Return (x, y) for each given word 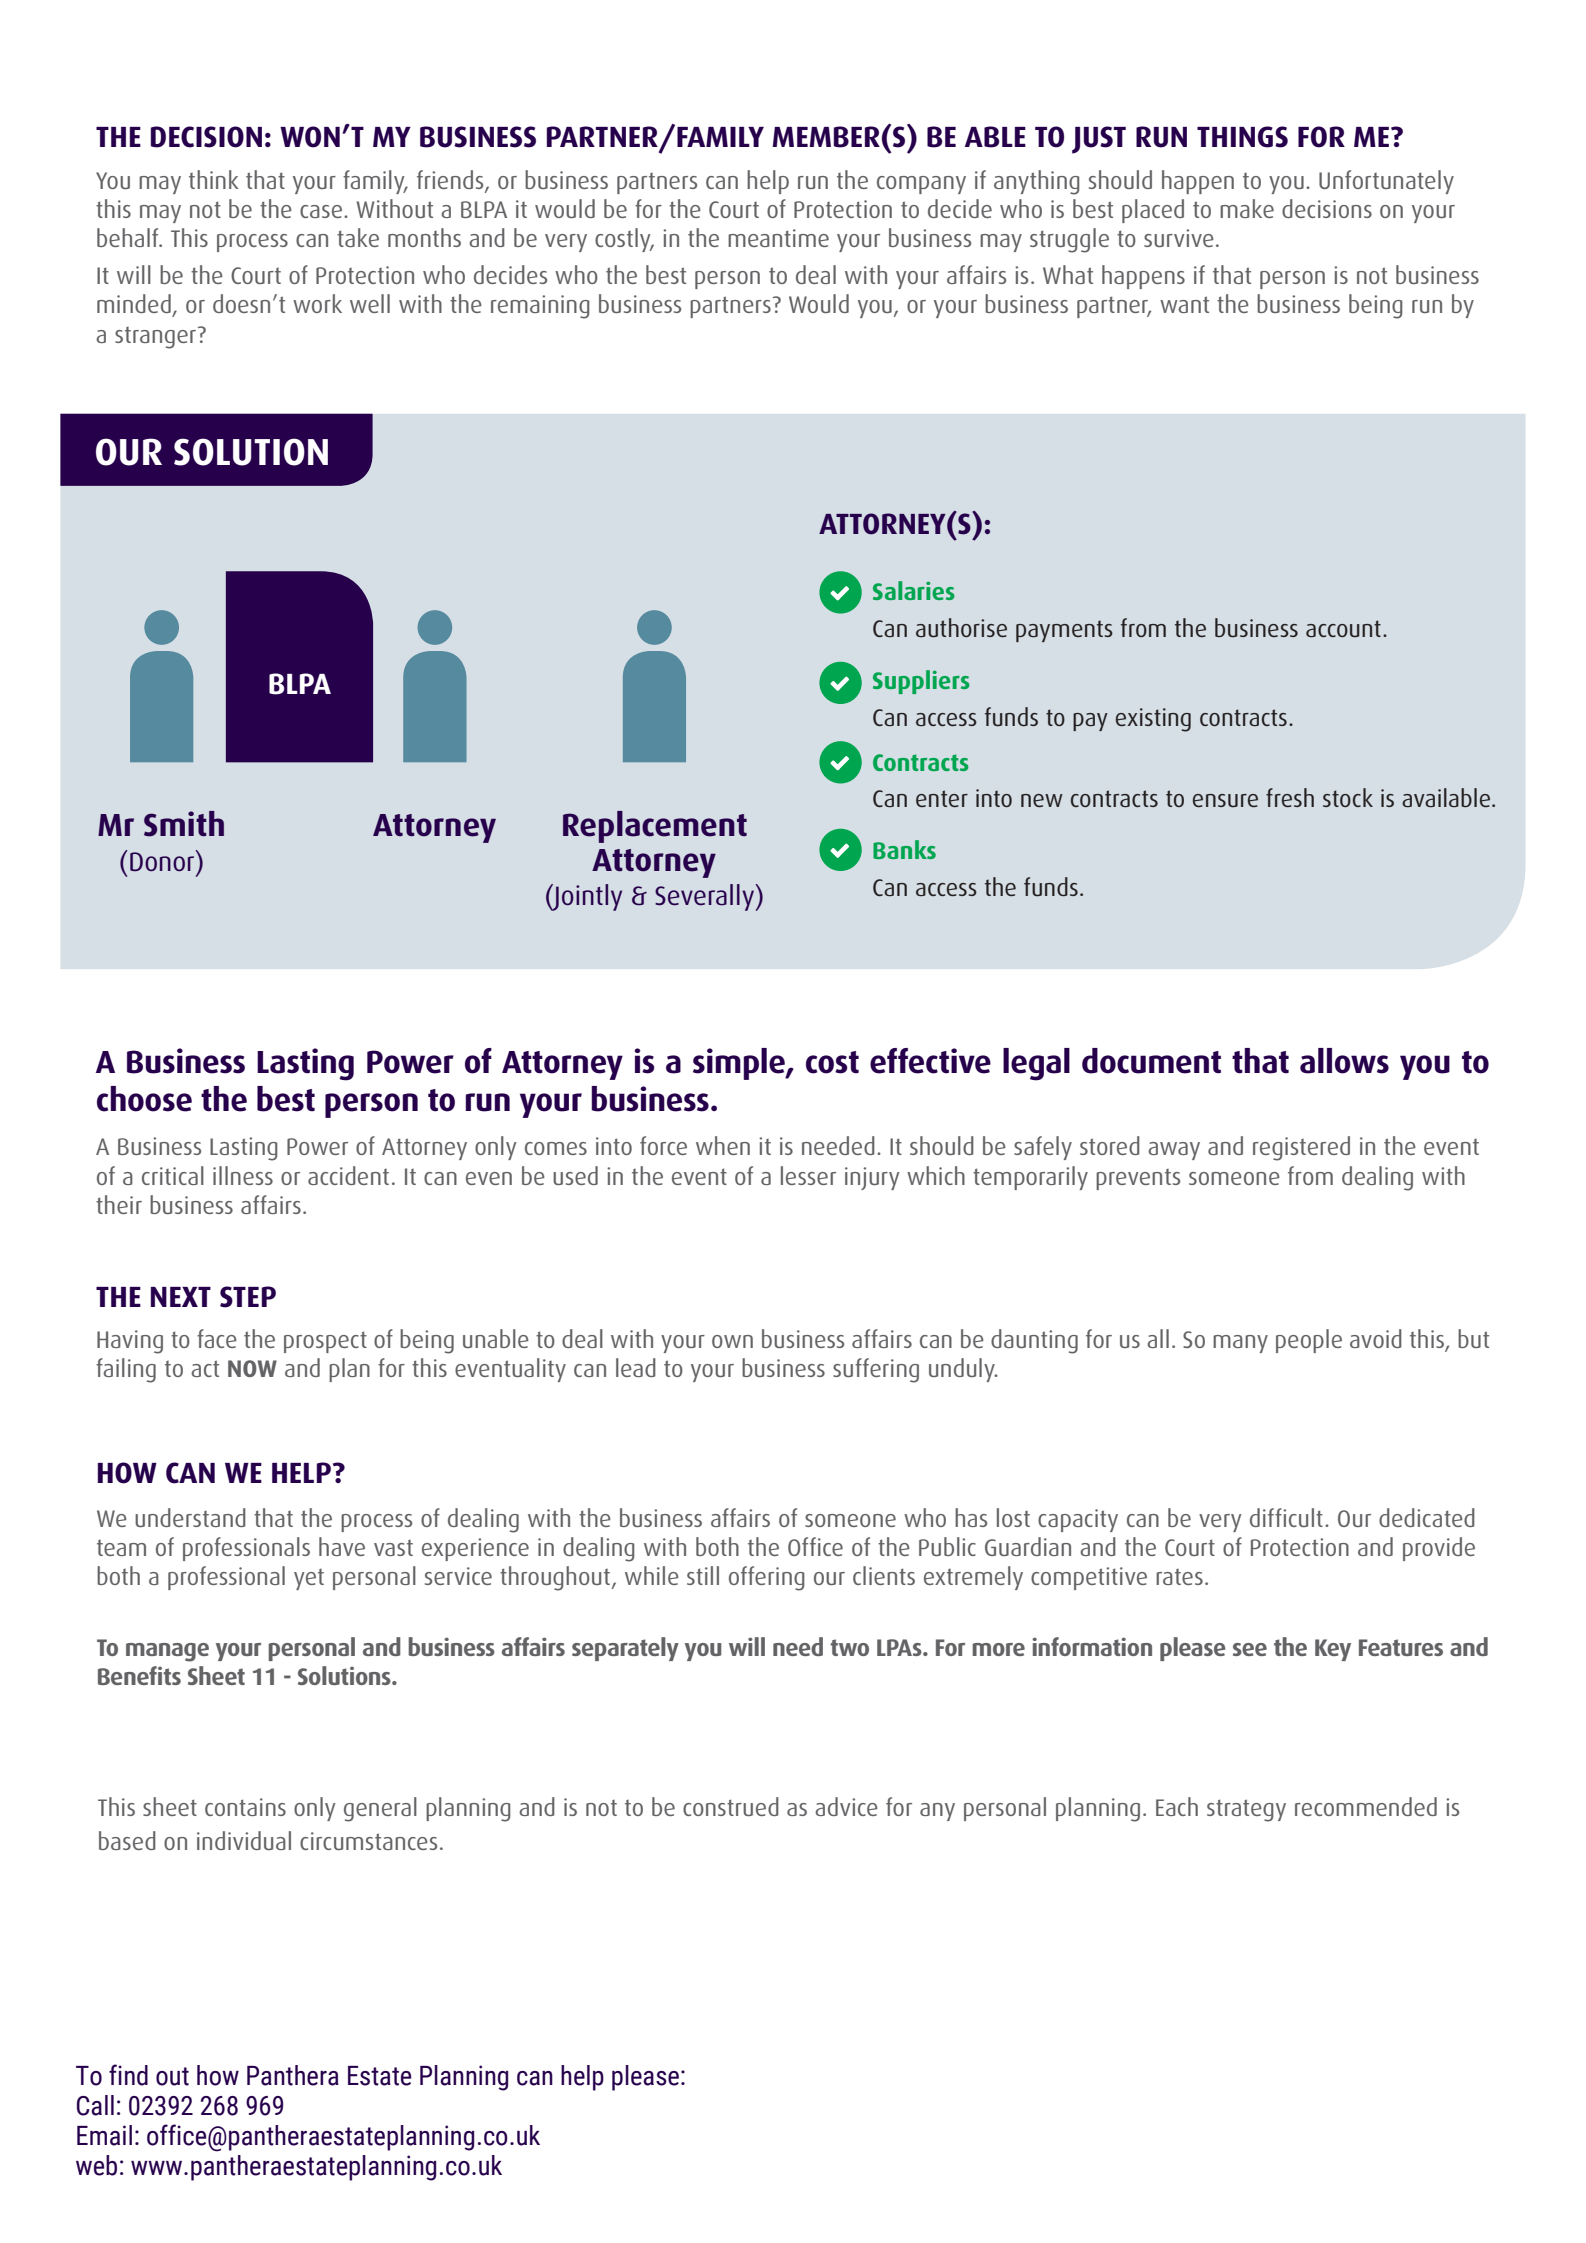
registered (1301, 1148)
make (1247, 208)
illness (243, 1175)
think (214, 179)
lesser (808, 1175)
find (128, 2075)
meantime (778, 238)
